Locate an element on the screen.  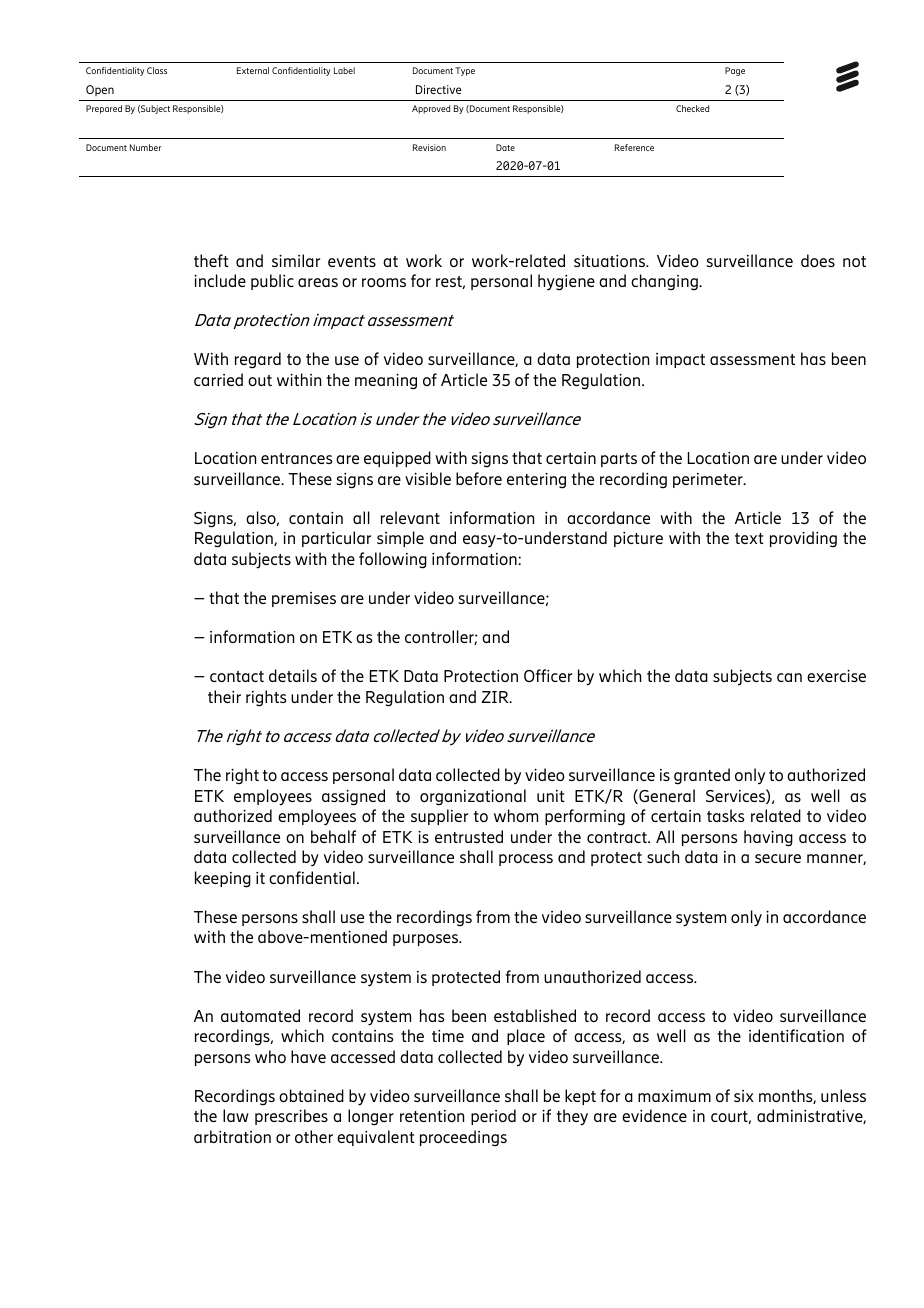
law is located at coordinates (236, 1115).
